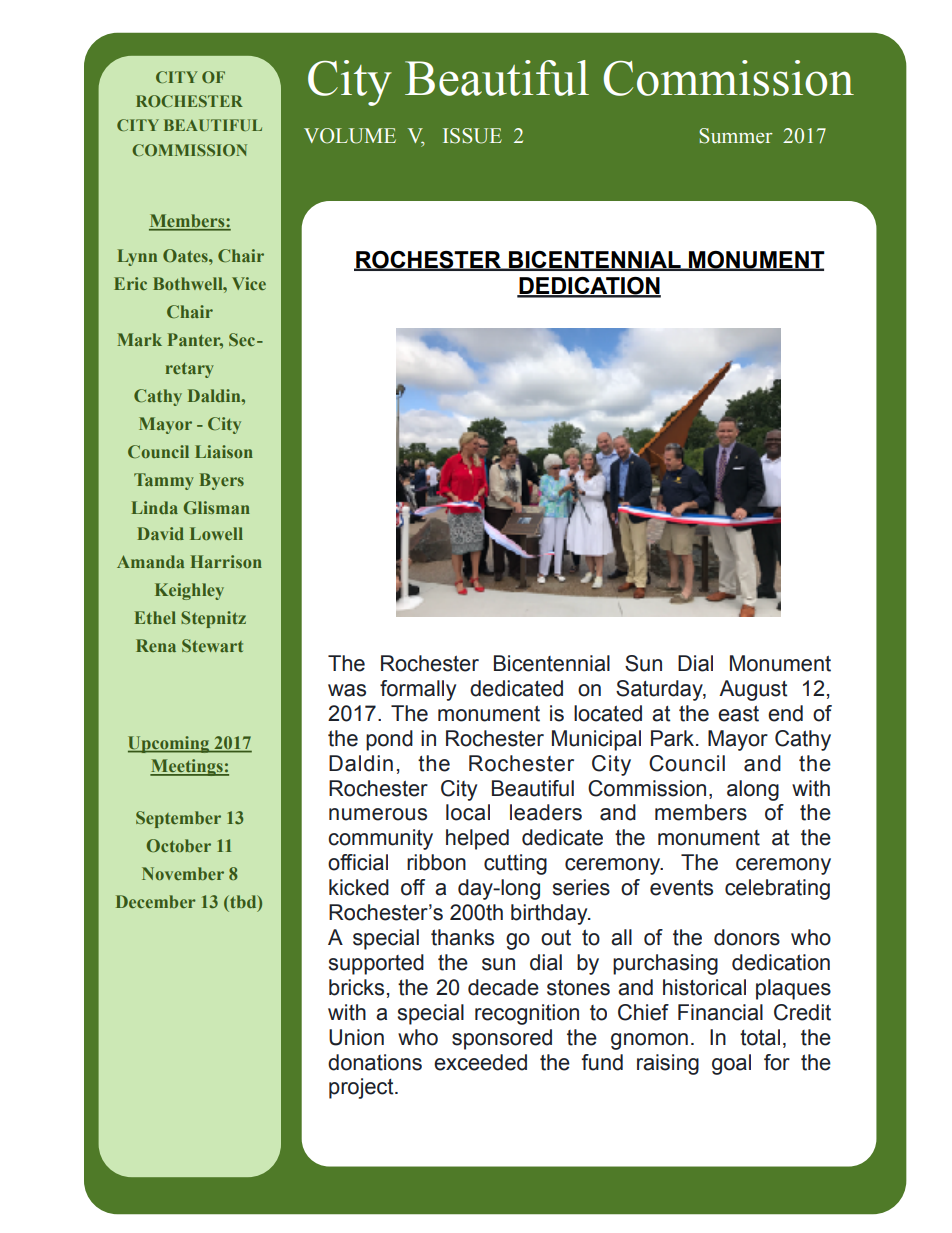 This screenshot has height=1233, width=952. Describe the element at coordinates (753, 690) in the screenshot. I see `August` at that location.
